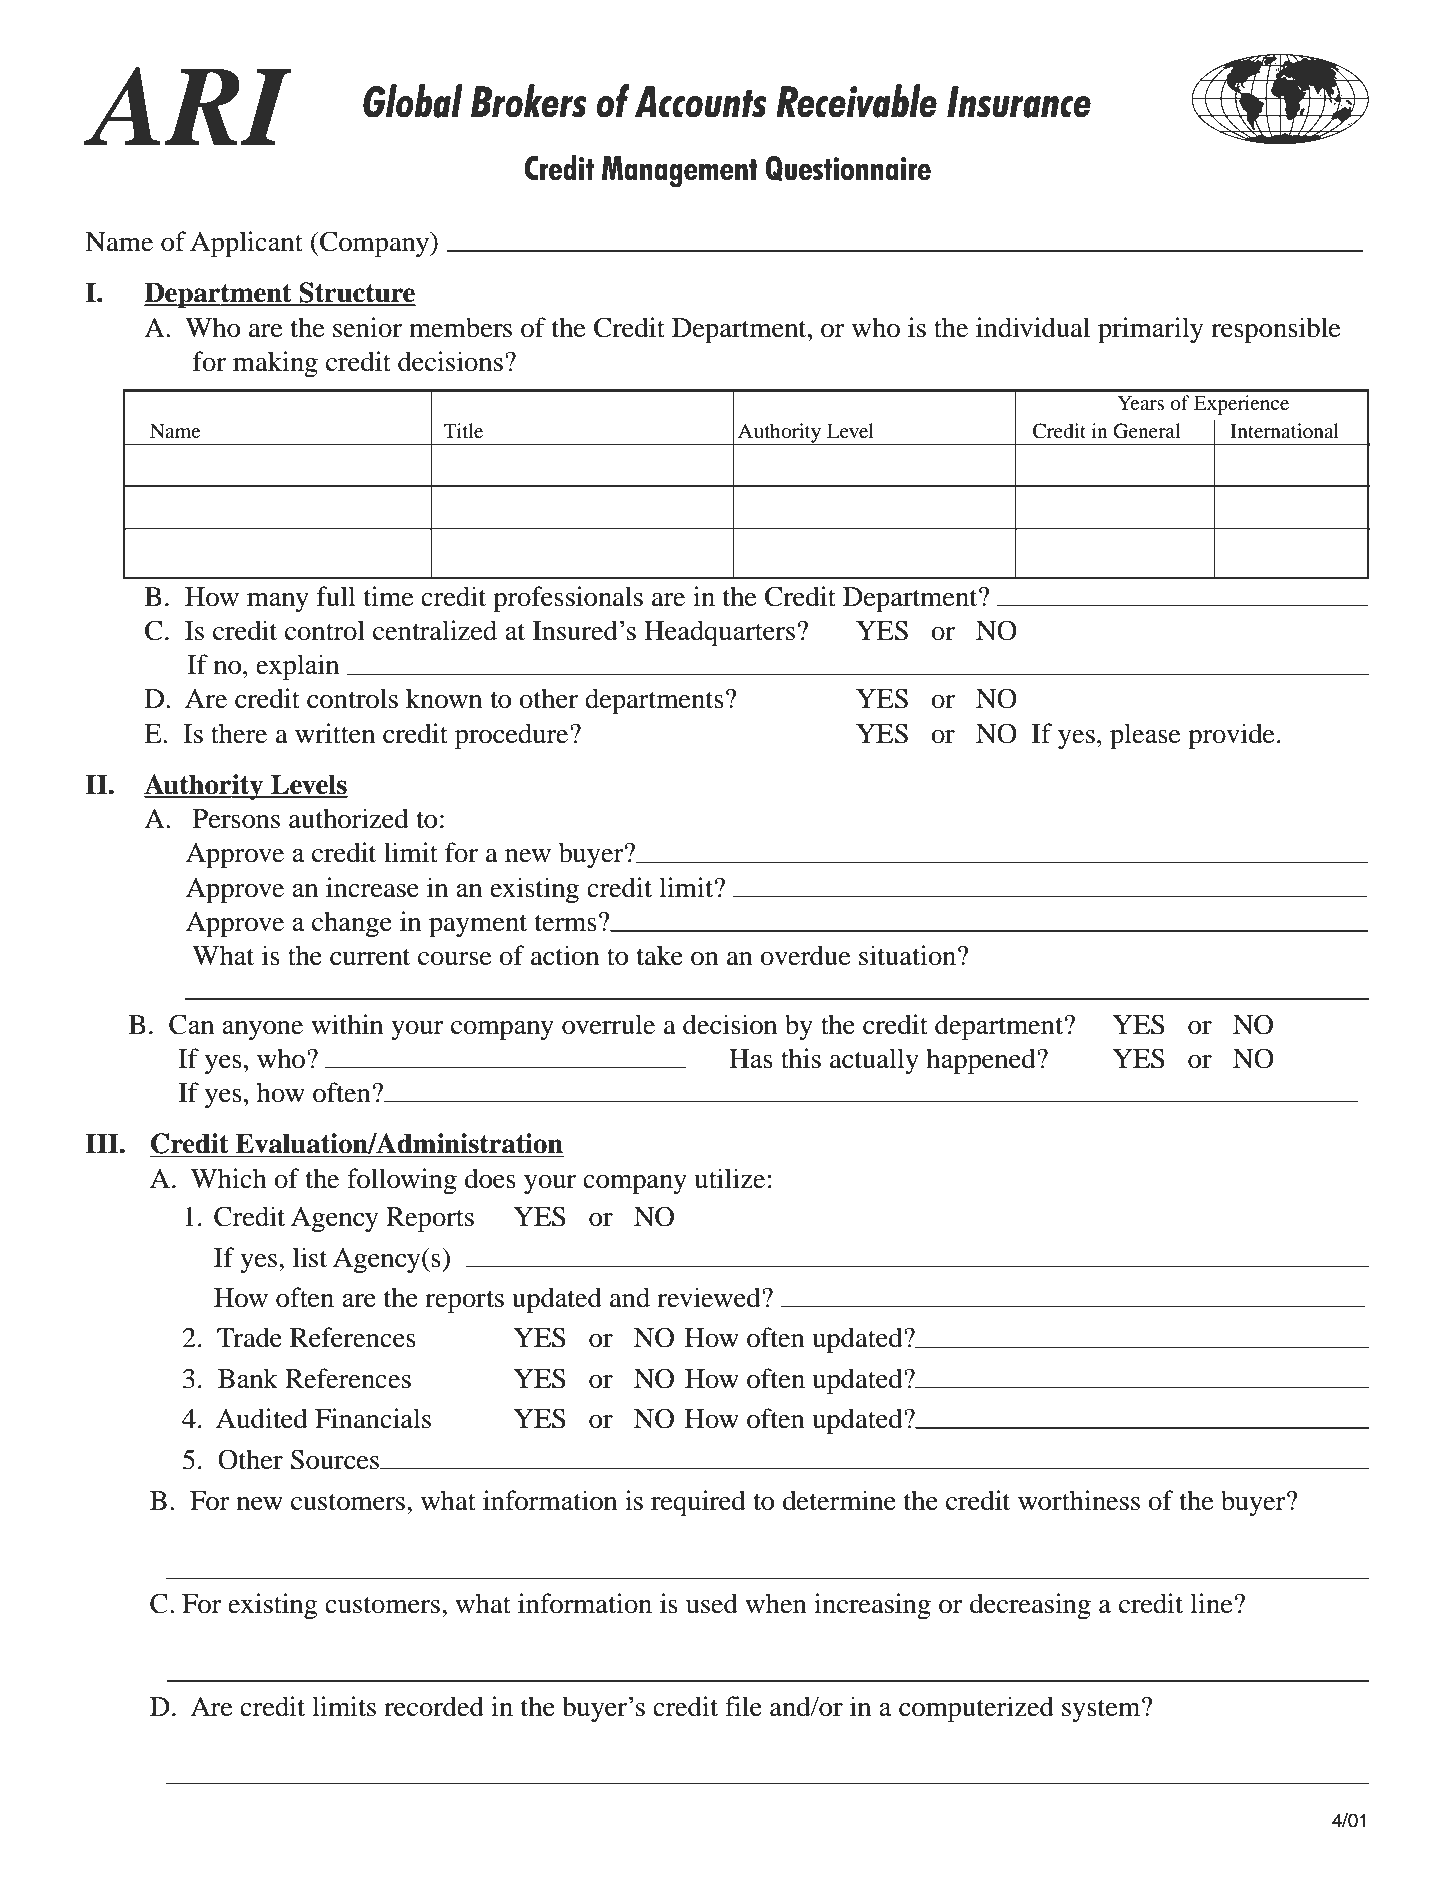 This screenshot has height=1883, width=1455. What do you see at coordinates (680, 172) in the screenshot?
I see `Management` at bounding box center [680, 172].
